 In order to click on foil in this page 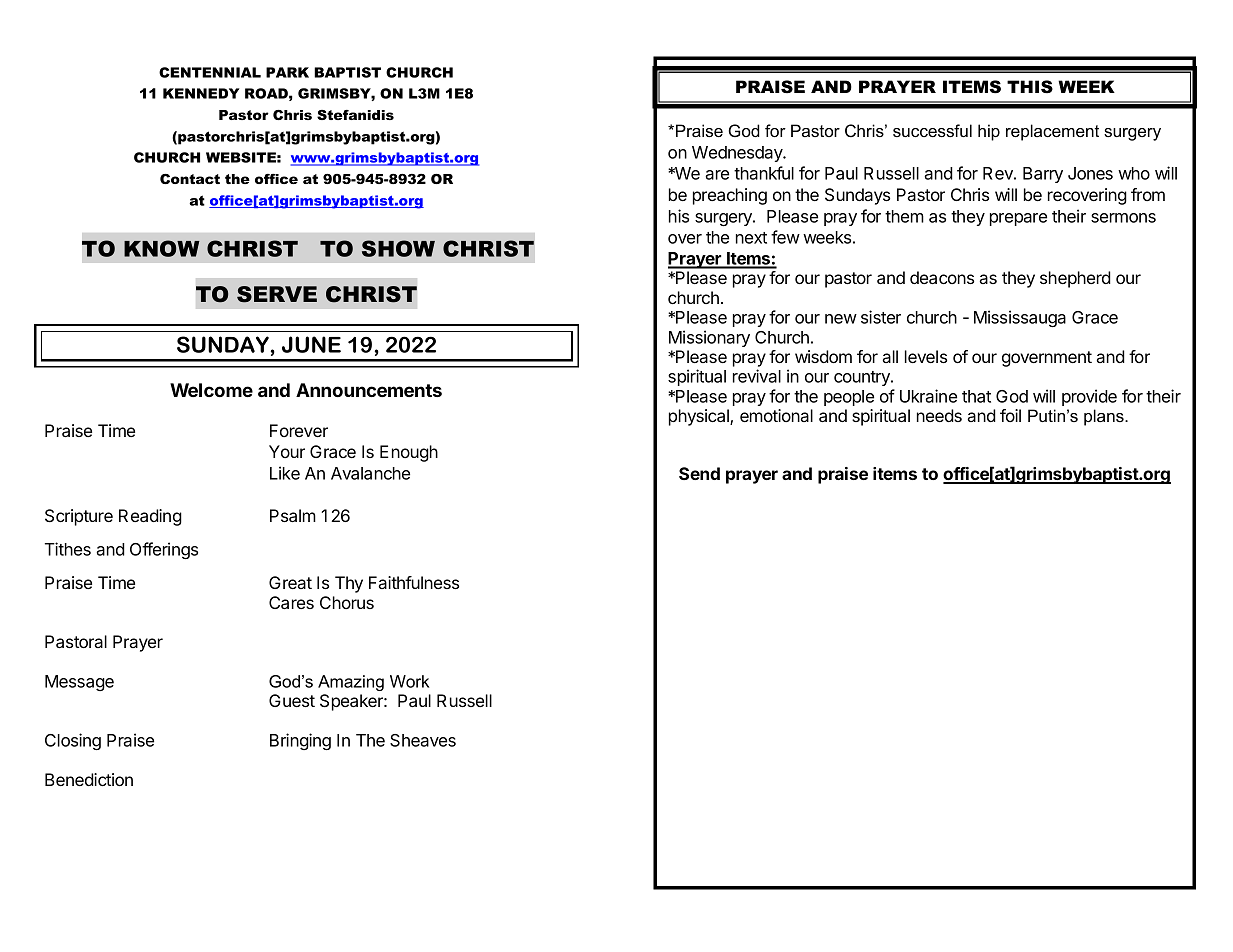, I will do `click(1010, 415)`.
